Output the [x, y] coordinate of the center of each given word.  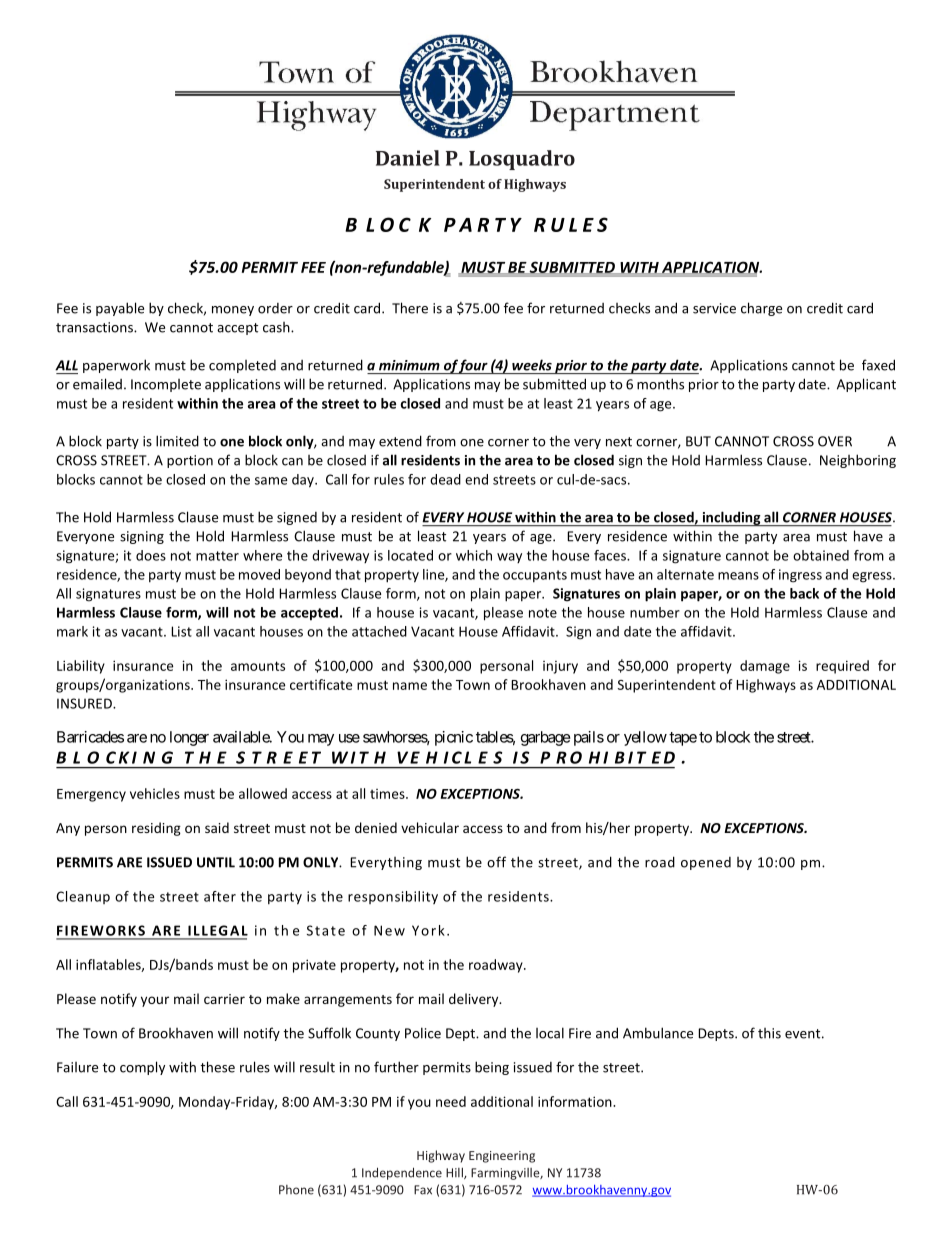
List [181, 631]
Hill [455, 1173]
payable [120, 309]
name [410, 686]
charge [761, 309]
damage [765, 667]
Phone [296, 1190]
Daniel [408, 158]
